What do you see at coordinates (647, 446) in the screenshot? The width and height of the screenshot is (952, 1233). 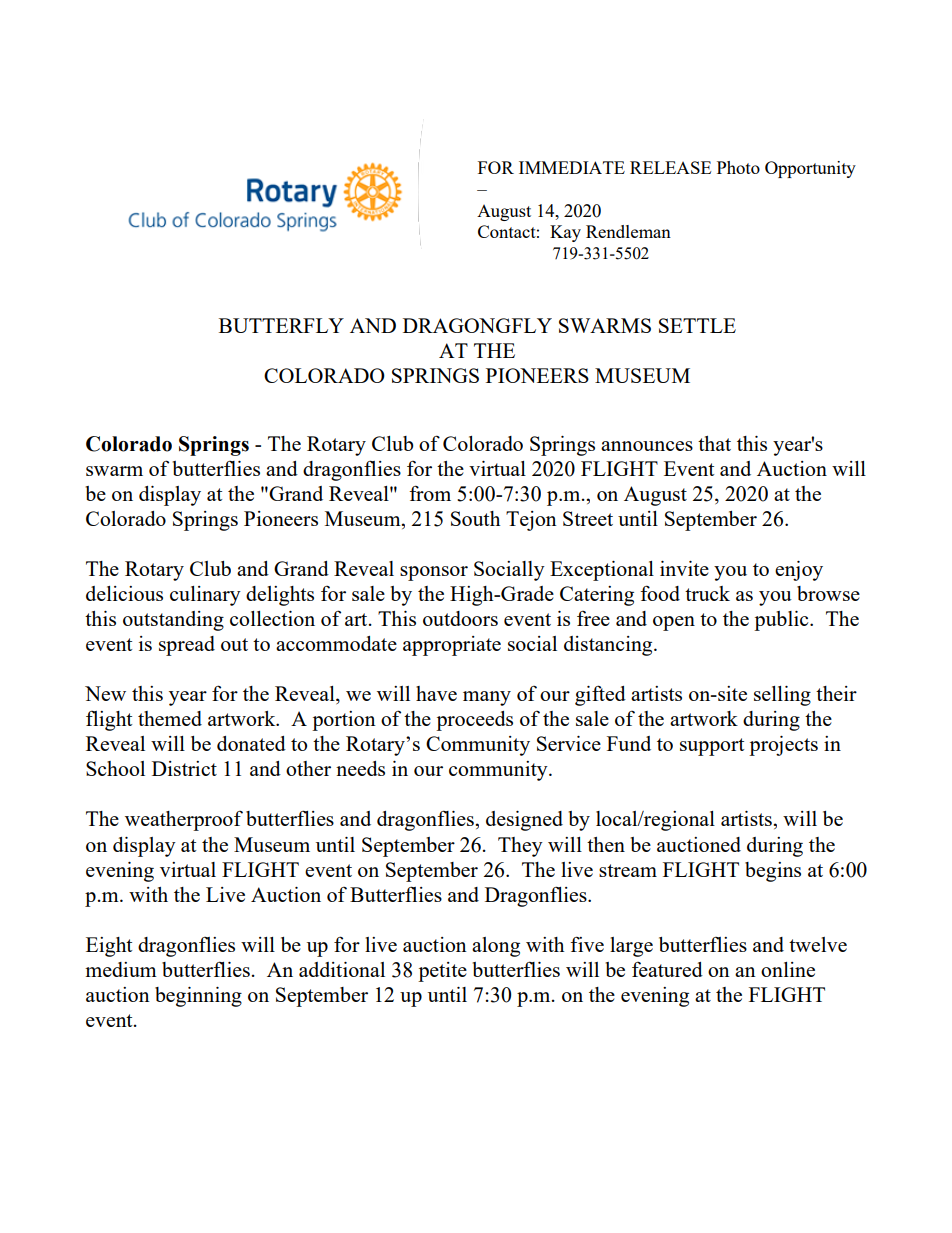 I see `announces` at bounding box center [647, 446].
